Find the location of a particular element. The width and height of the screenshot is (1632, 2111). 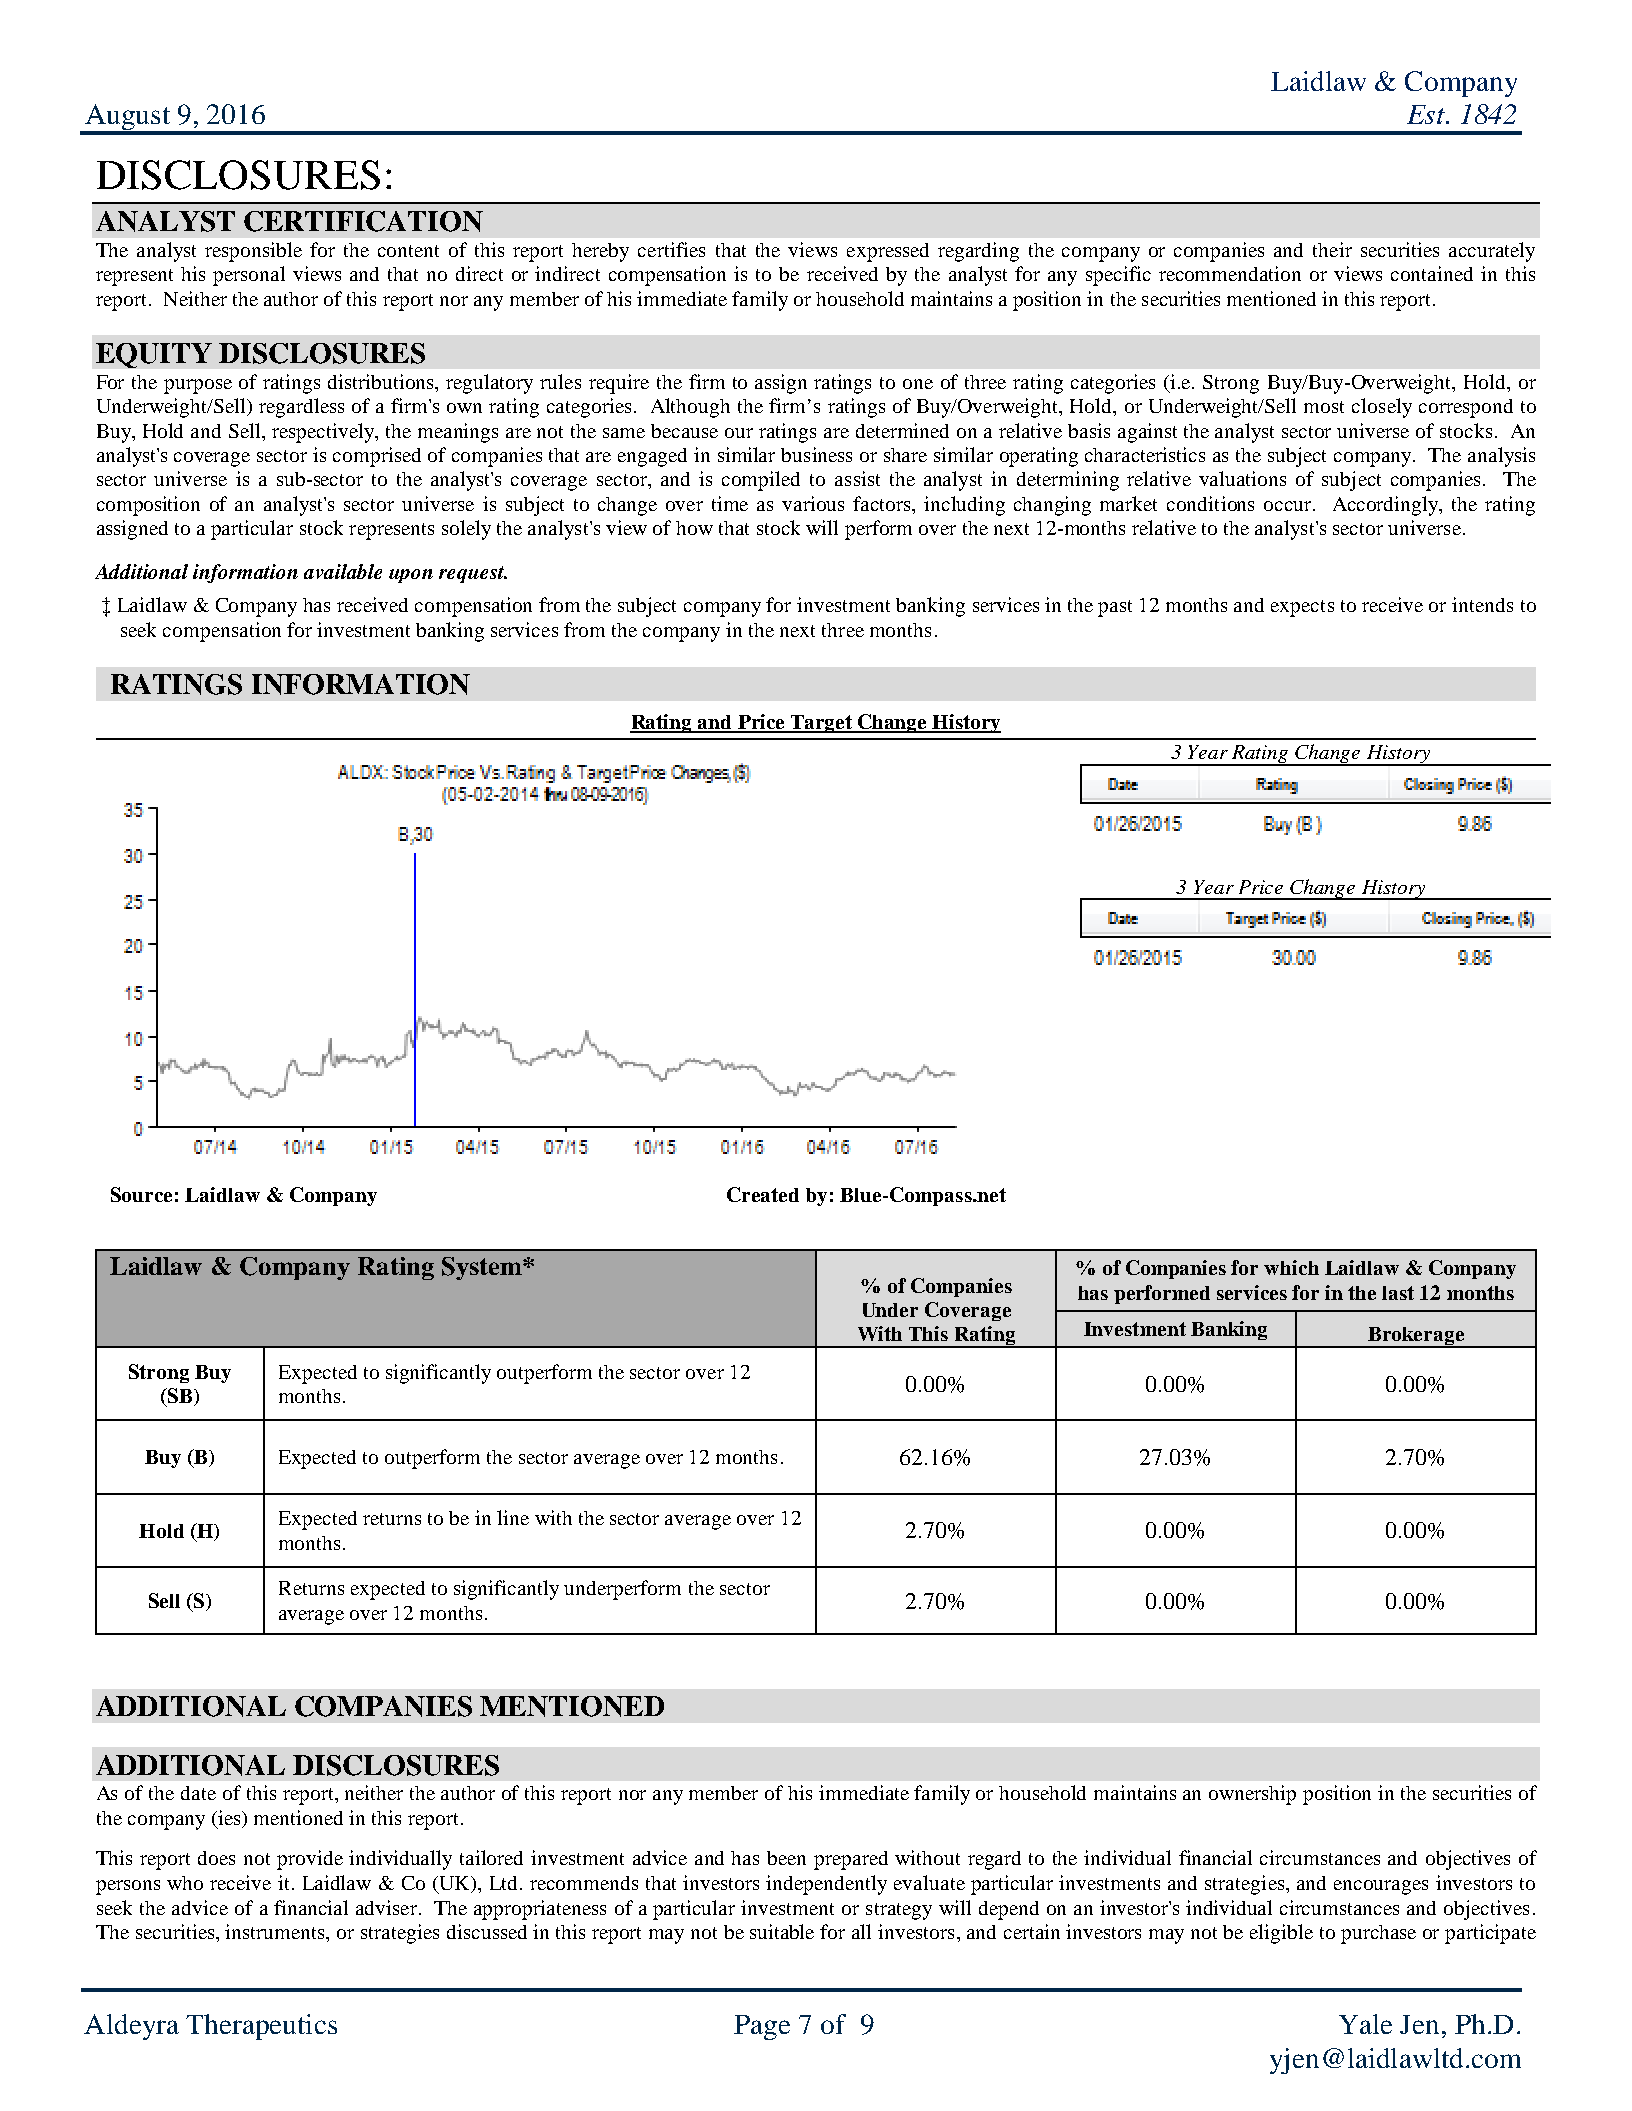

Created is located at coordinates (763, 1194).
